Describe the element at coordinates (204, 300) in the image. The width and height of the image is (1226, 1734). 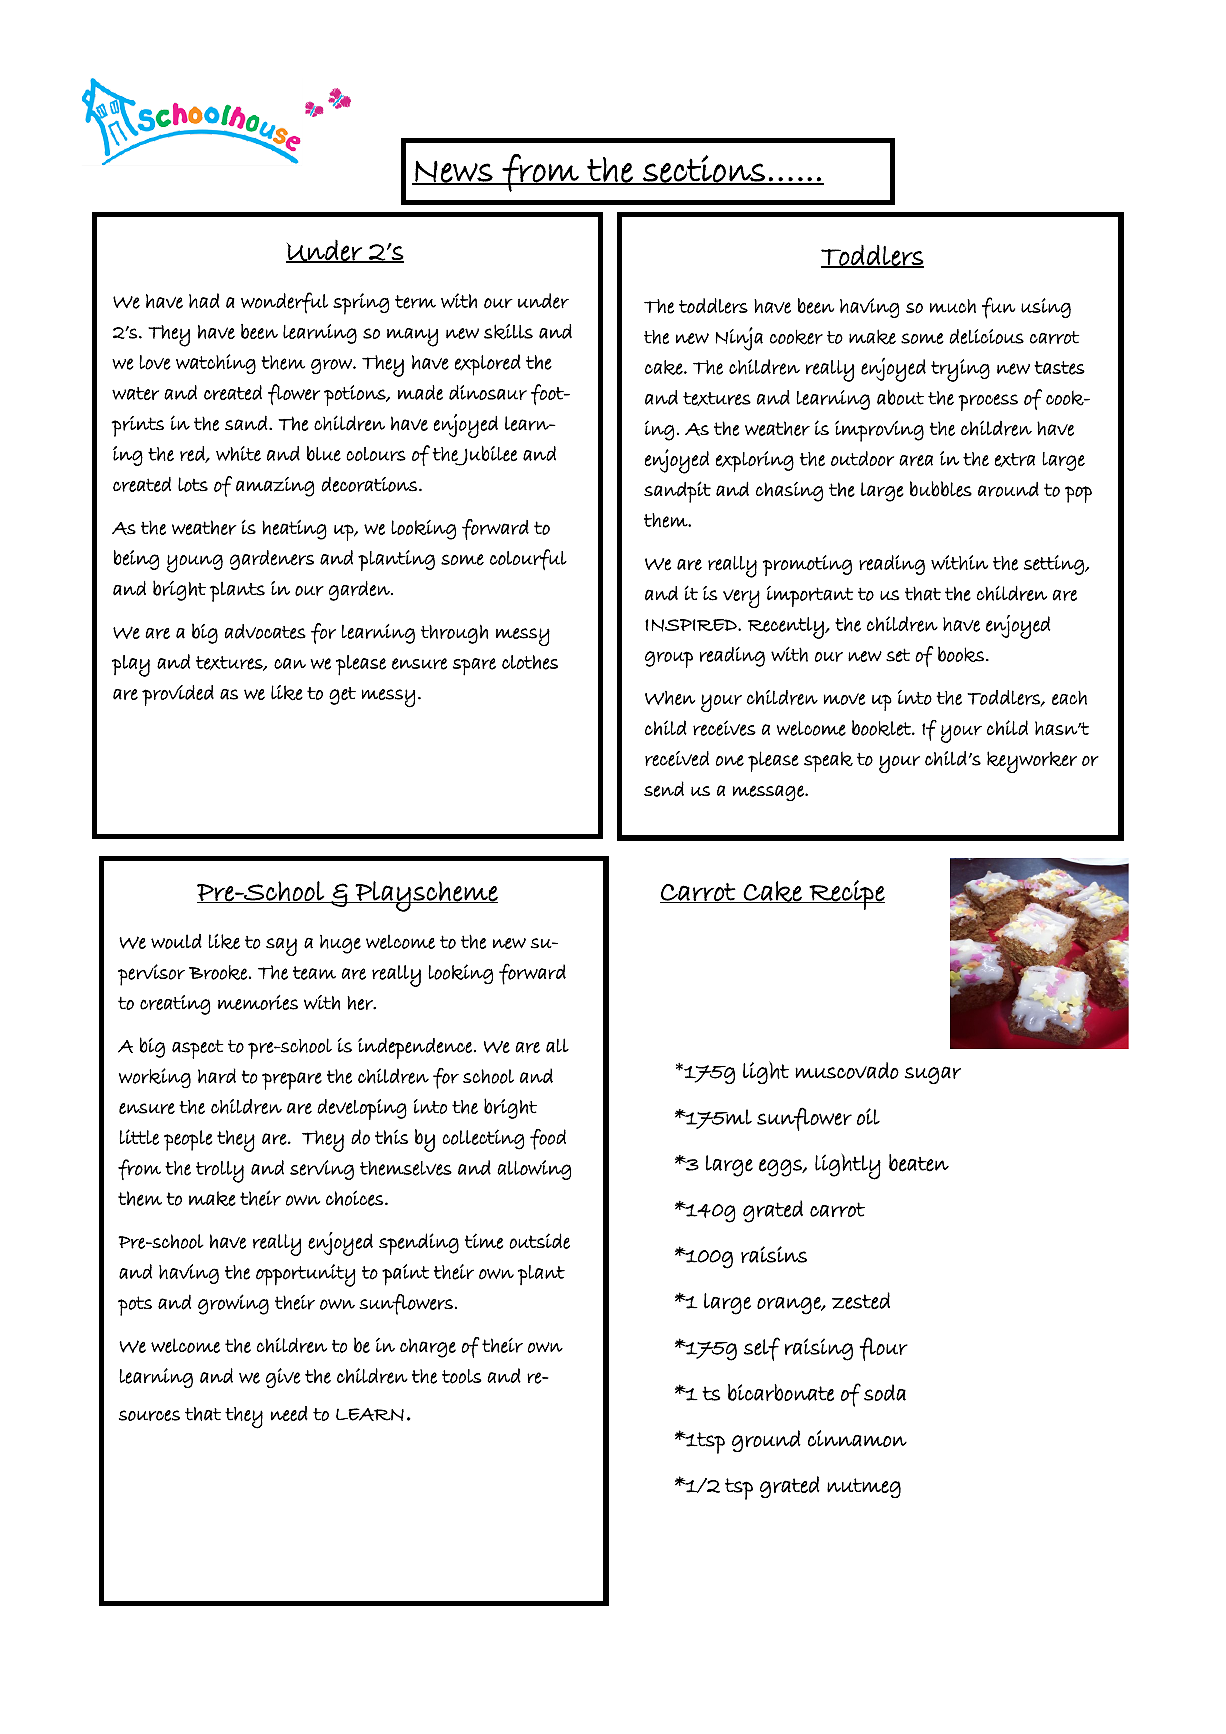
I see `had` at that location.
